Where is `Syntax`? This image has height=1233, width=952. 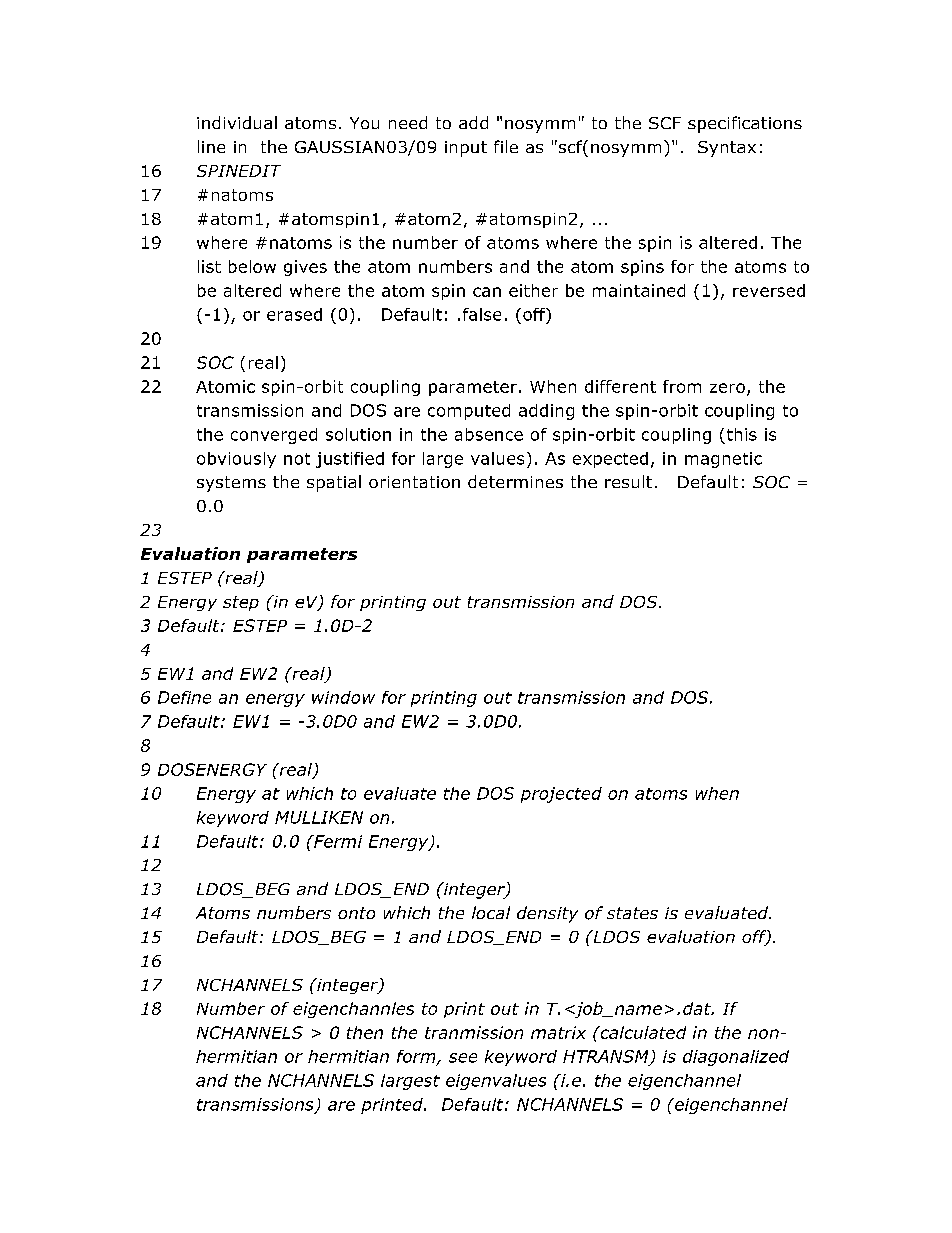 Syntax is located at coordinates (727, 149).
